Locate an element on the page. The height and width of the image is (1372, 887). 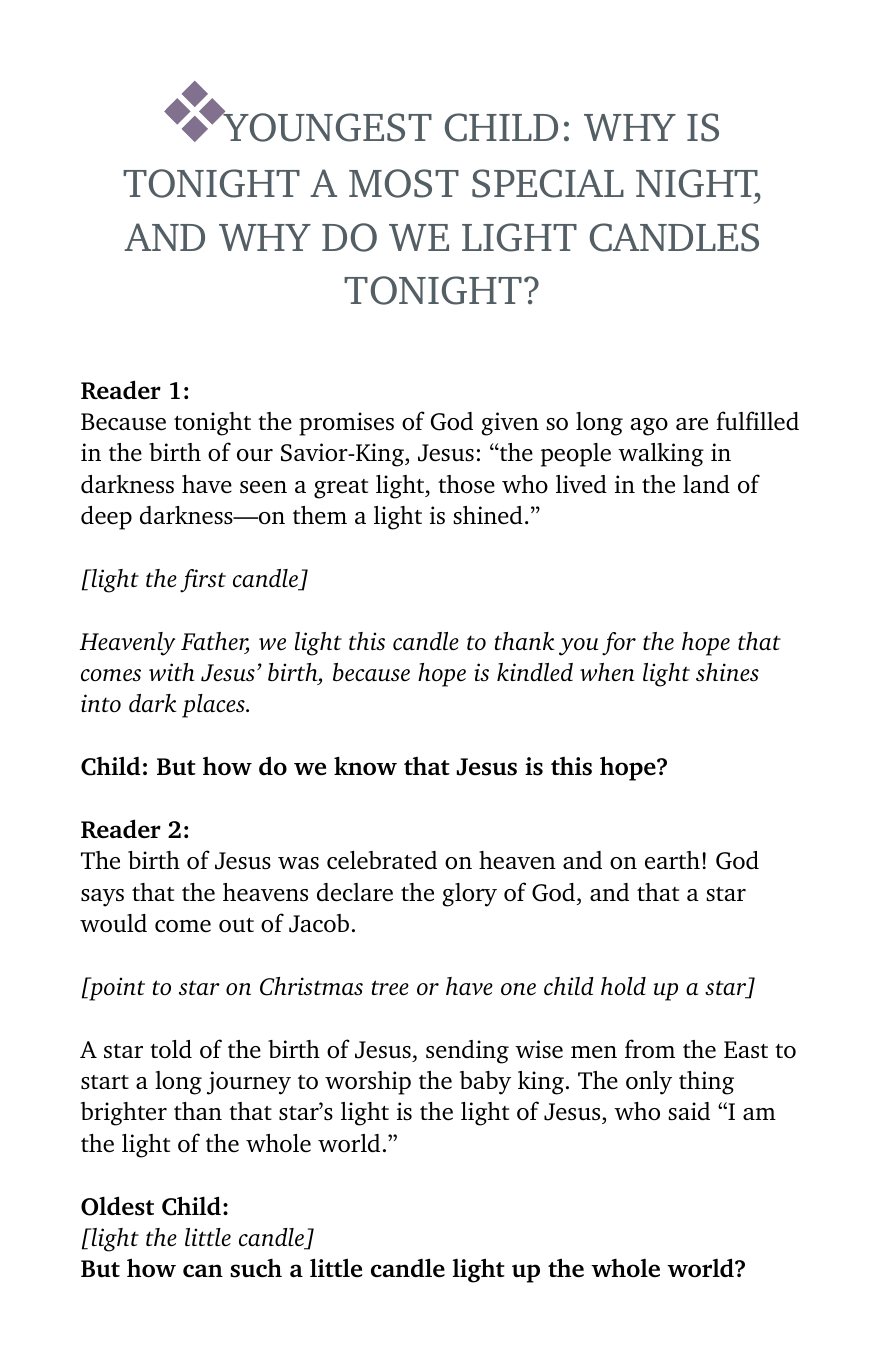
from is located at coordinates (650, 1048).
